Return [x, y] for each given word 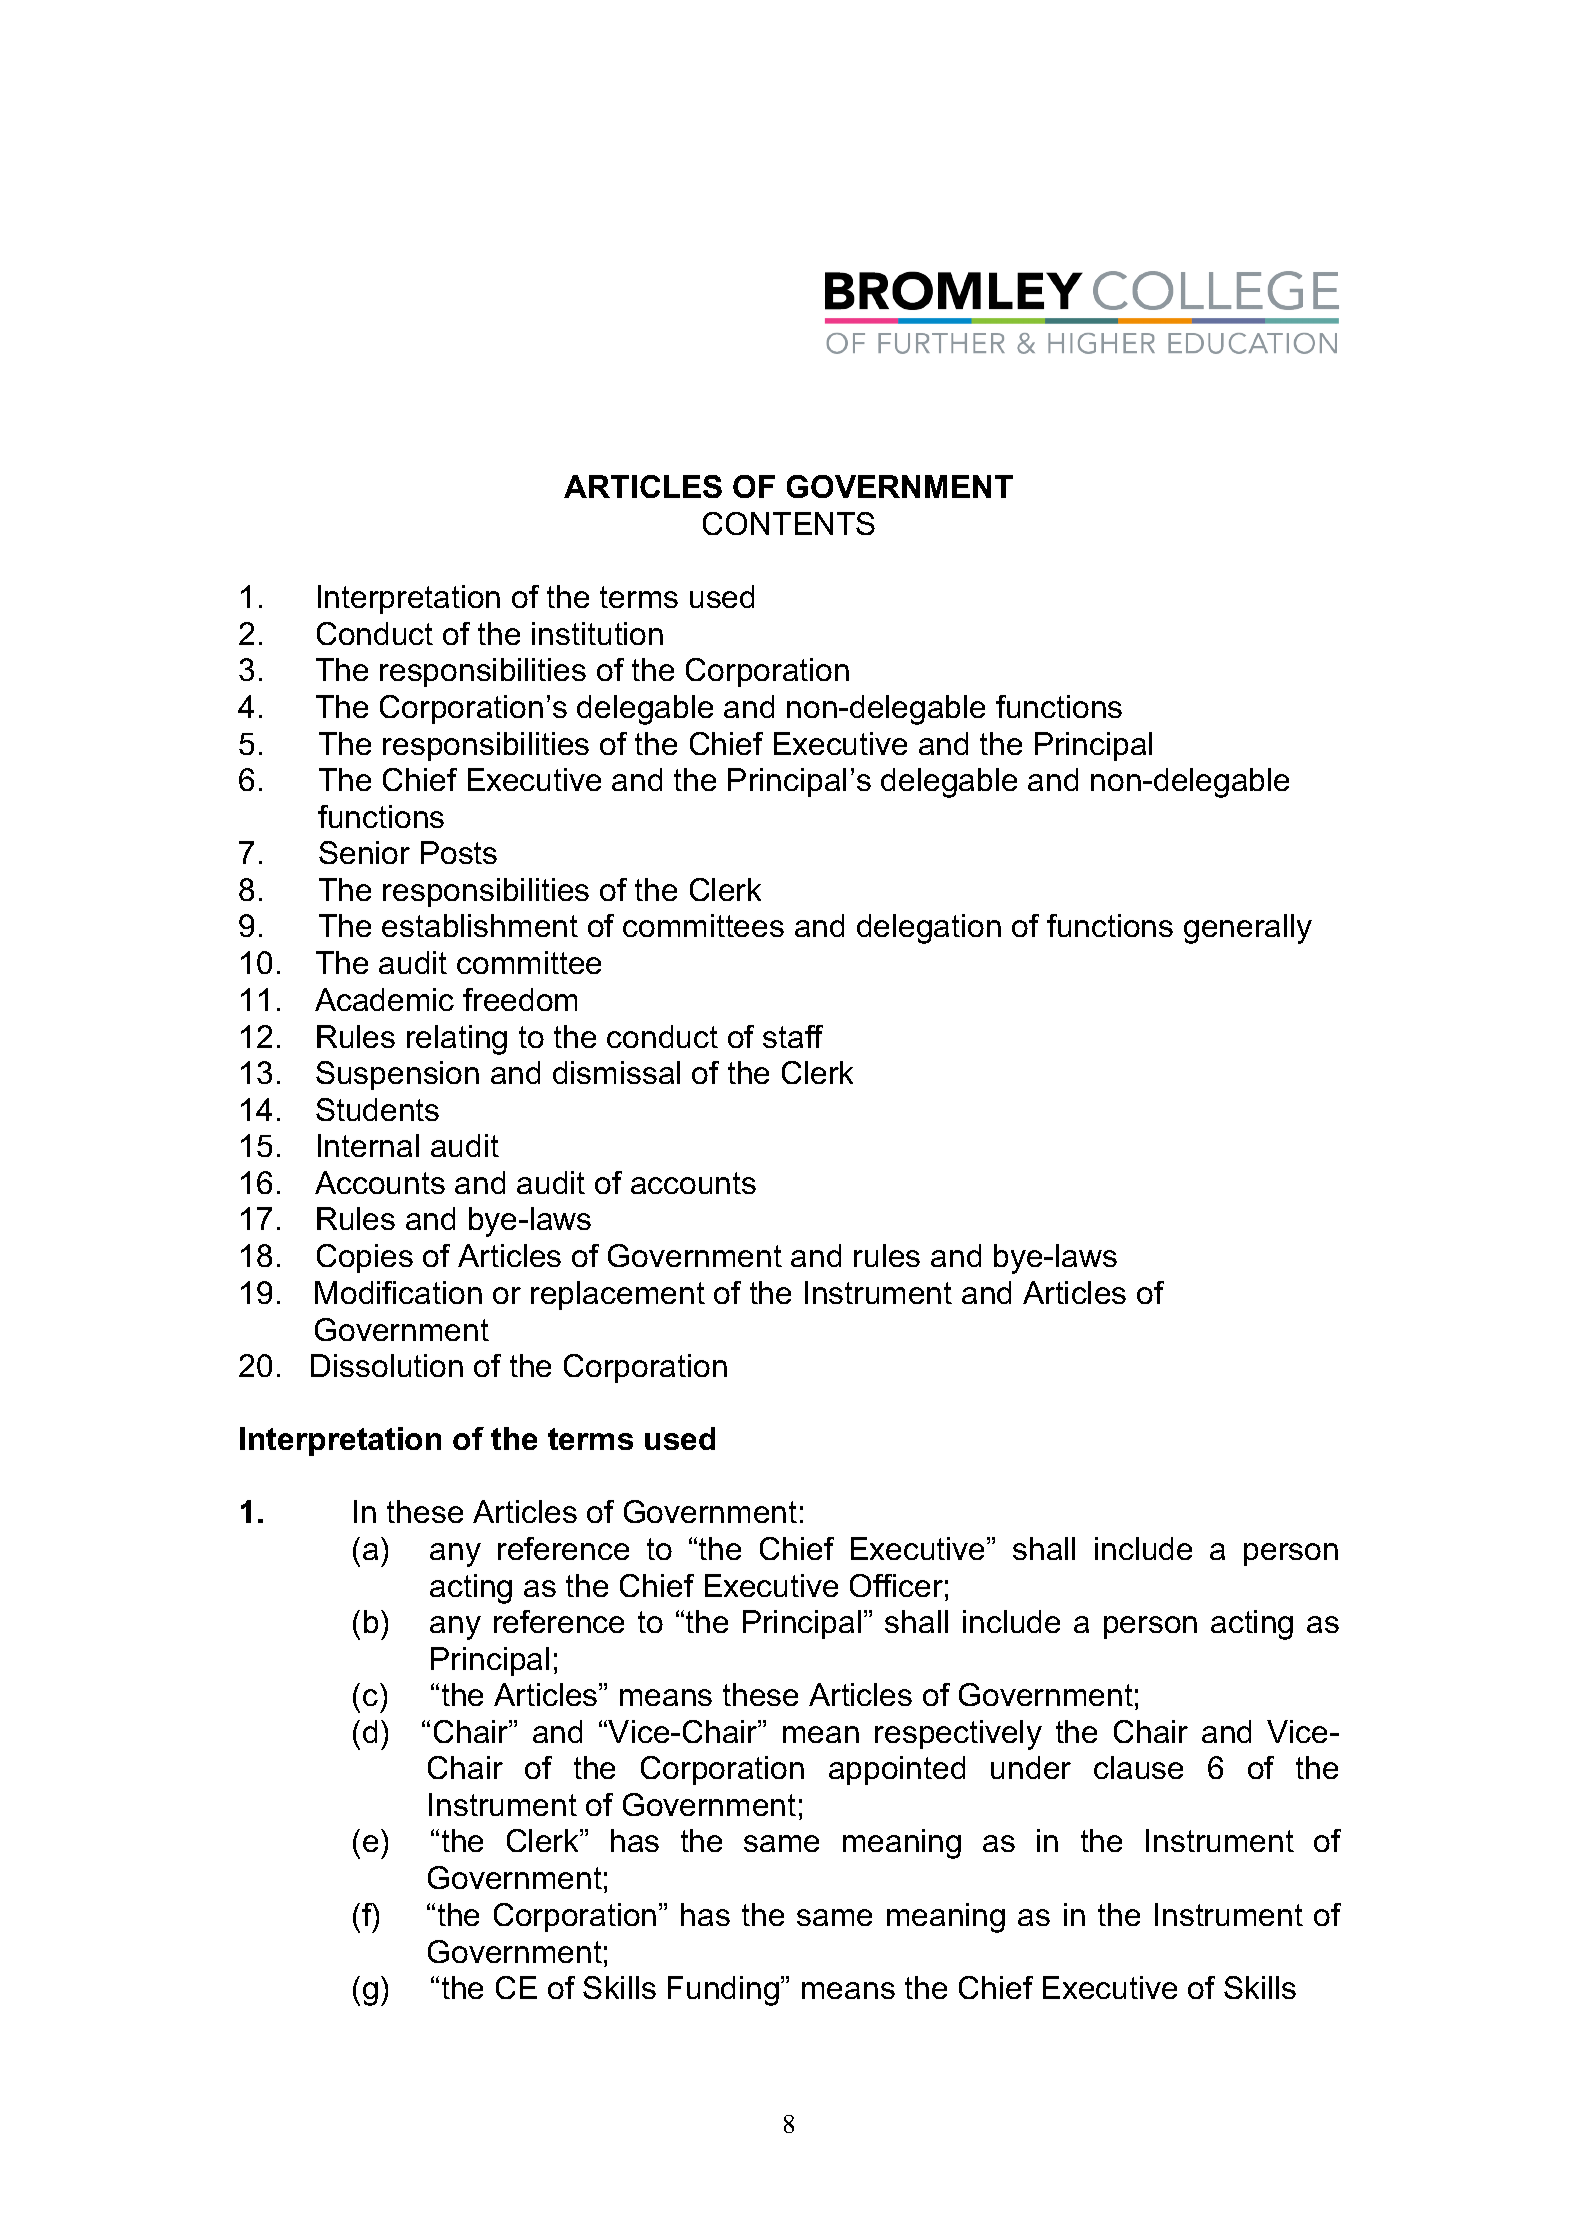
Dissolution [387, 1365]
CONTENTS [789, 523]
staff [793, 1036]
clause [1138, 1767]
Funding [723, 1991]
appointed [897, 1770]
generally [1248, 929]
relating [457, 1040]
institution [597, 633]
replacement [618, 1295]
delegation [929, 929]
